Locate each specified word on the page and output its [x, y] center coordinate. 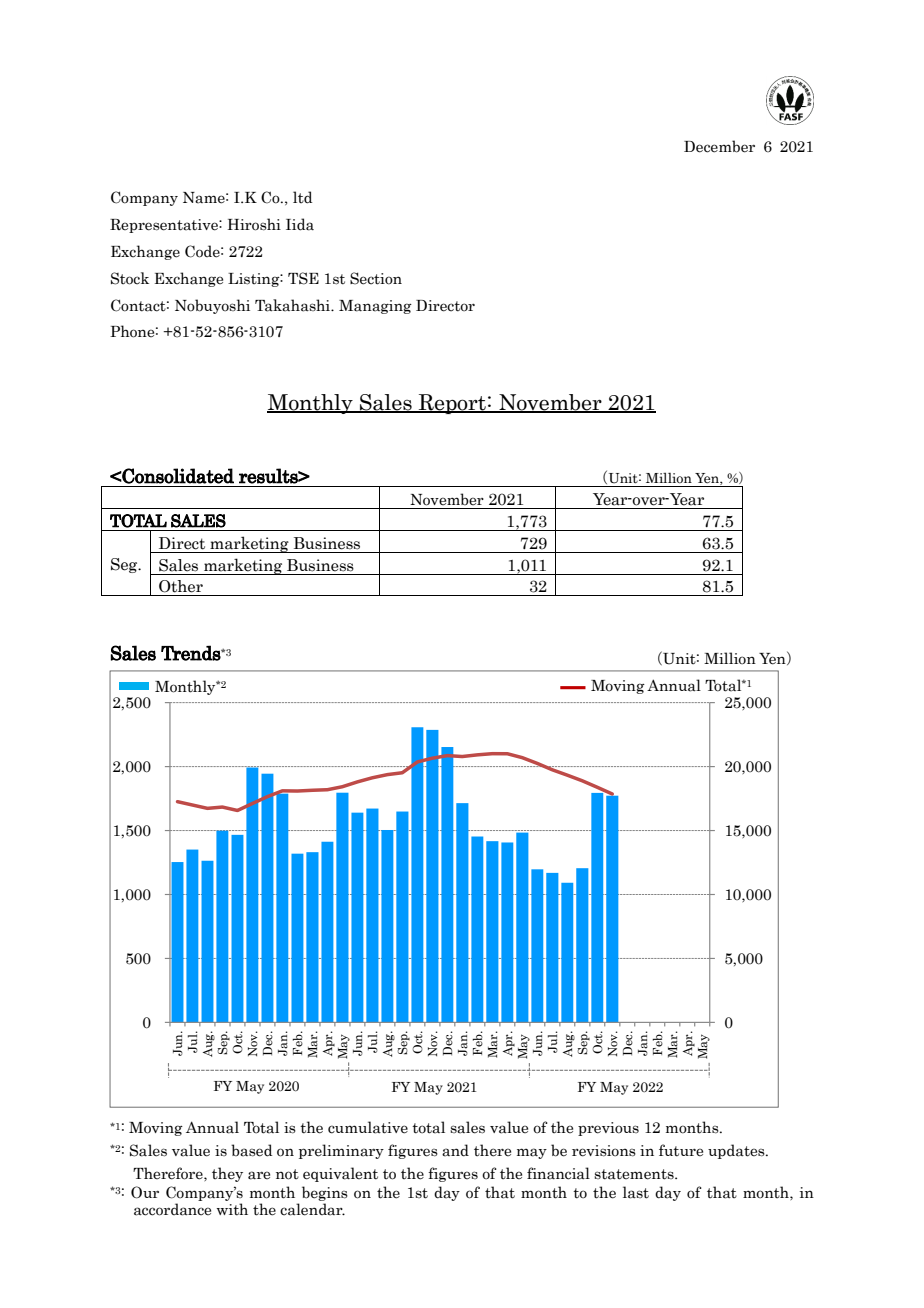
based [251, 1150]
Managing [375, 307]
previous [608, 1129]
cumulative [368, 1127]
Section [376, 278]
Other [181, 586]
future [681, 1150]
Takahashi [294, 305]
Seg [125, 565]
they [227, 1174]
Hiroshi [254, 224]
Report [452, 404]
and [455, 1150]
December [719, 146]
